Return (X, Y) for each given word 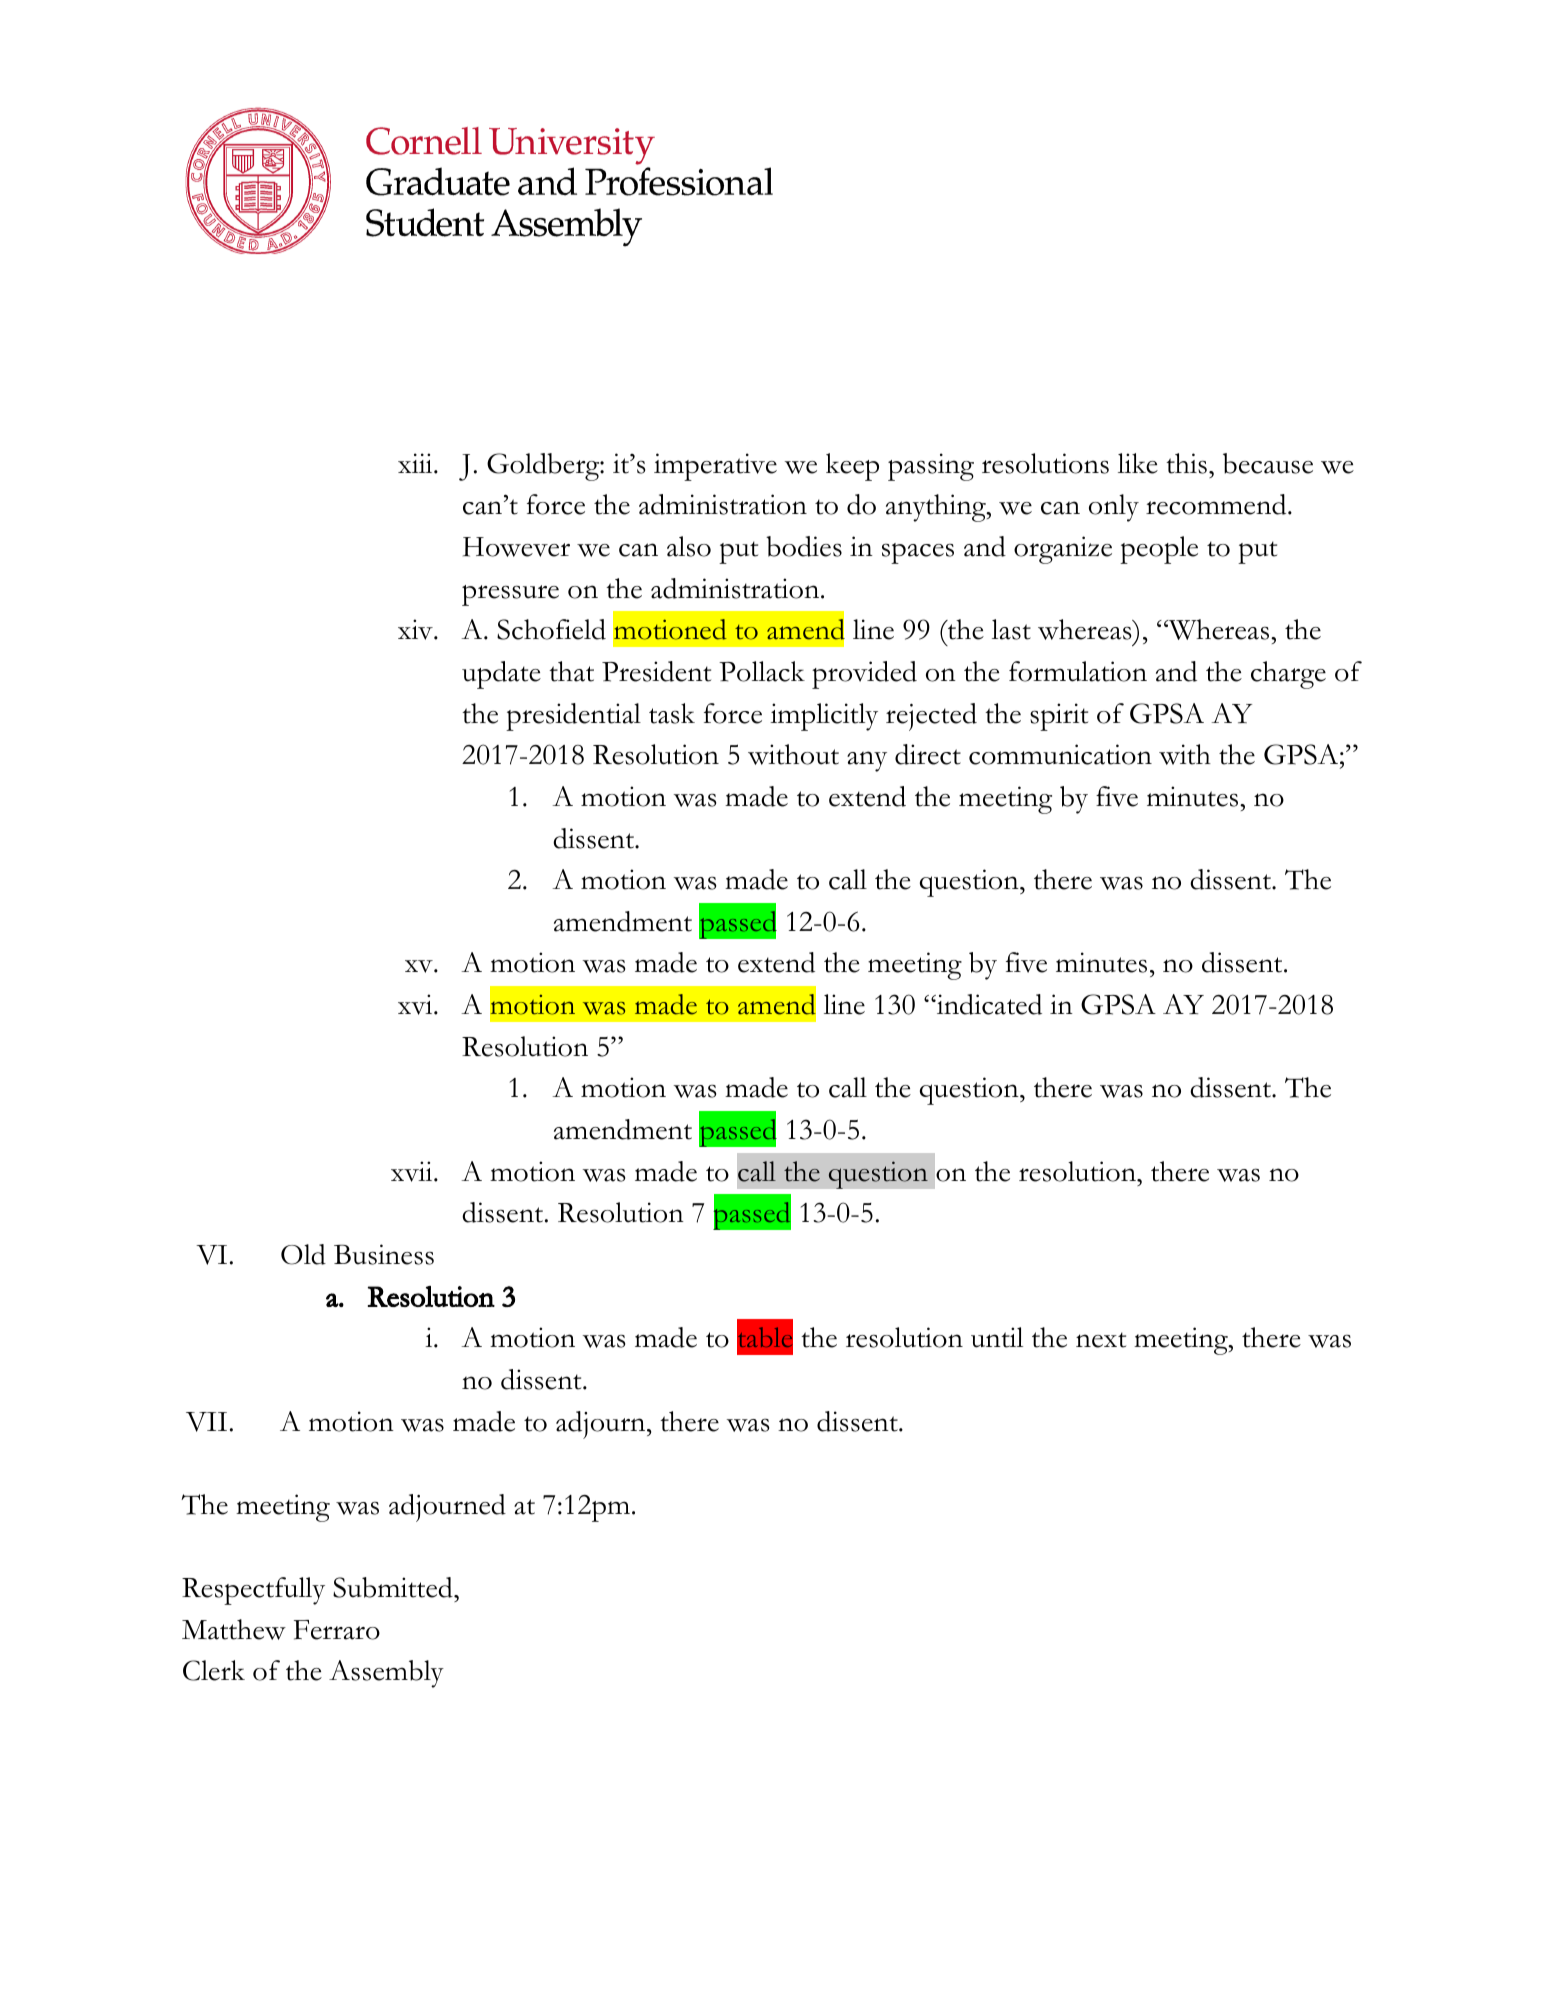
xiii (416, 463)
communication (1060, 754)
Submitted (394, 1587)
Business (384, 1254)
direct (928, 754)
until (997, 1337)
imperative (715, 467)
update (501, 675)
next (1101, 1340)
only (1114, 508)
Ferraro (337, 1630)
